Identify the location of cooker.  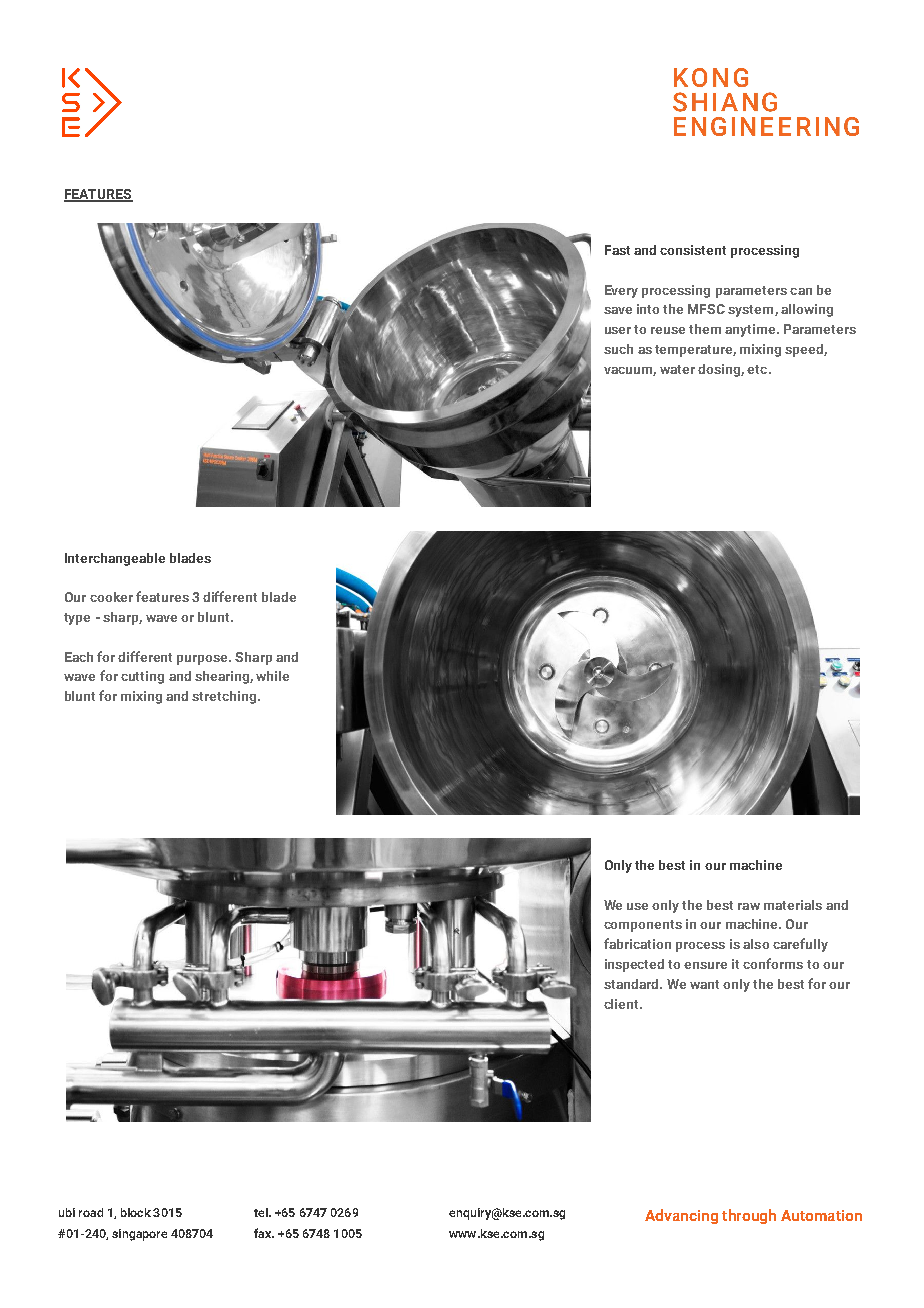
(111, 597).
